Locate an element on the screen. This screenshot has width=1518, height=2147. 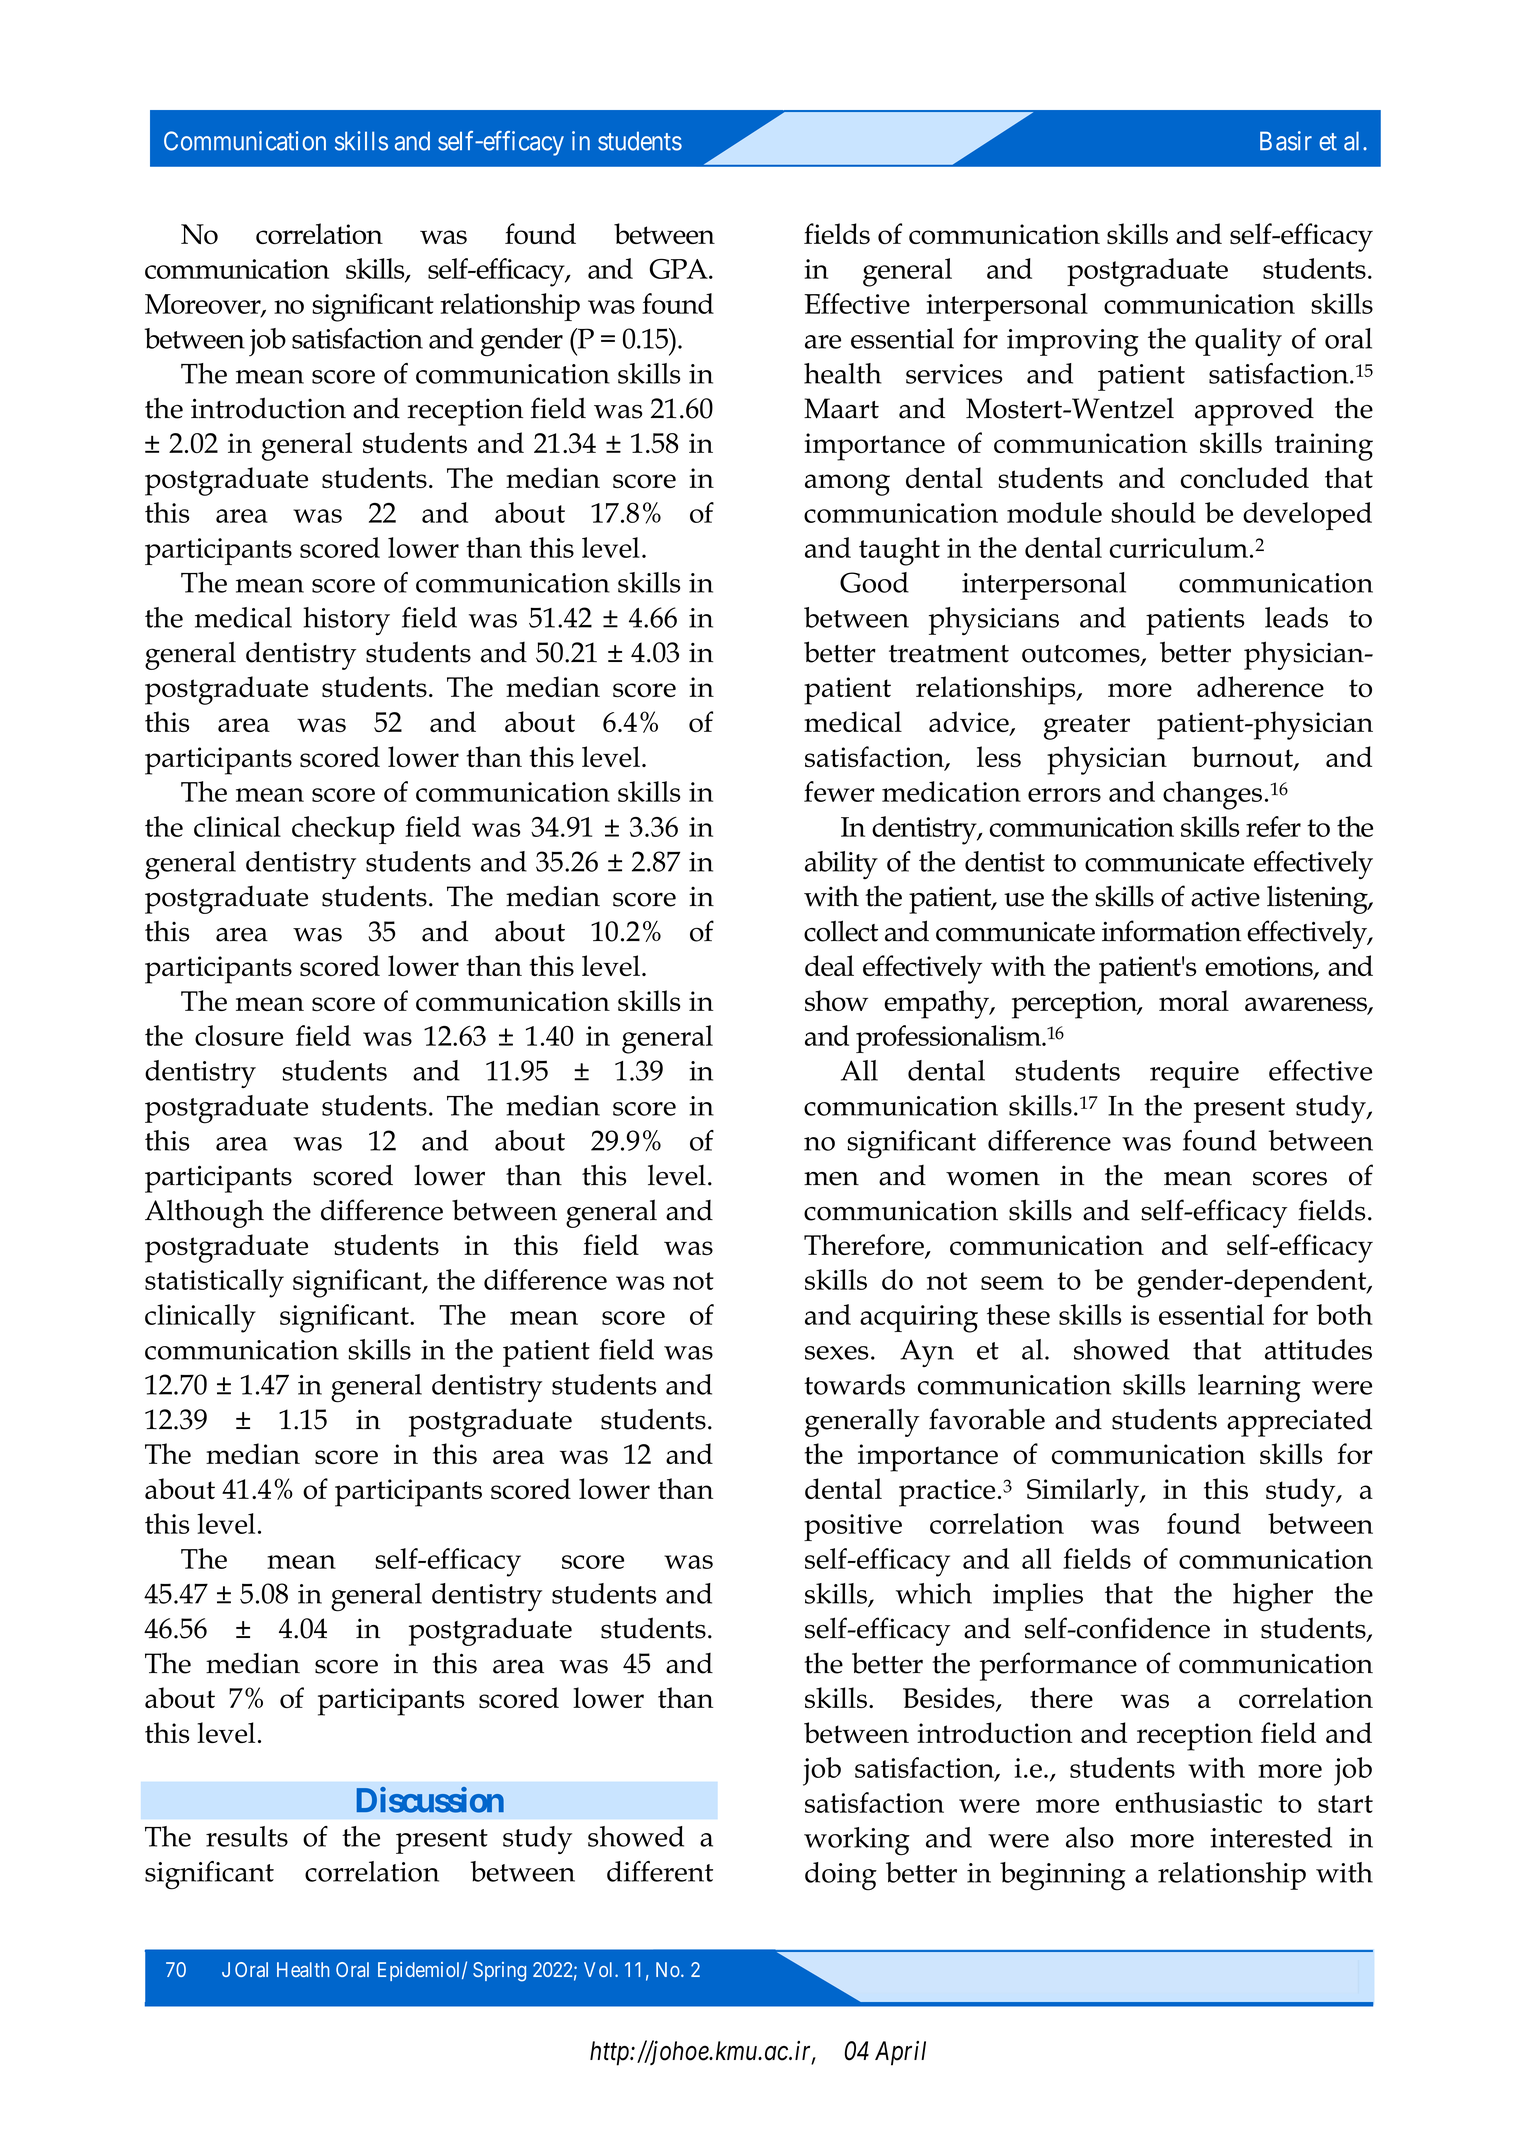
statistically is located at coordinates (214, 1283).
